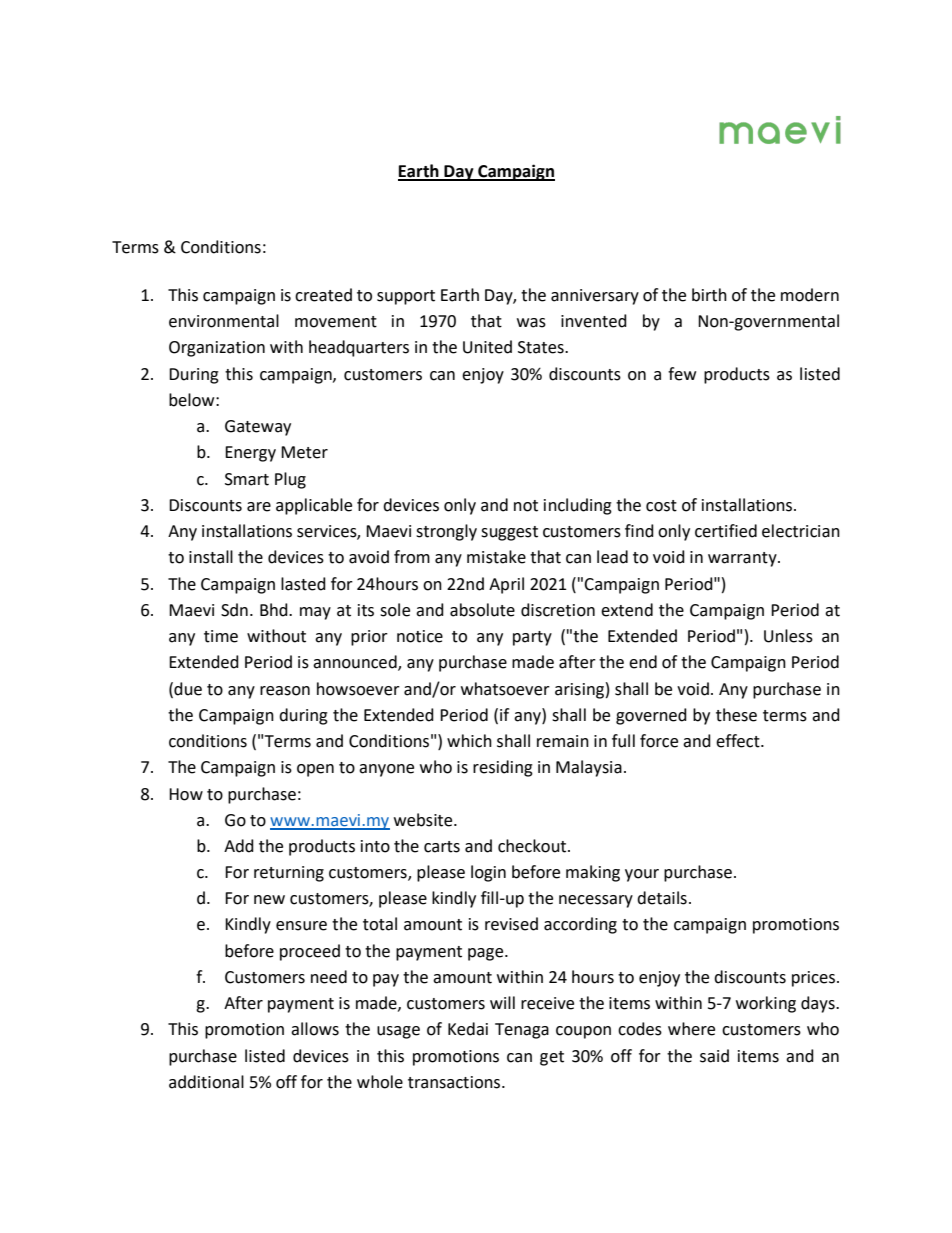 The width and height of the image is (952, 1233). I want to click on was, so click(531, 323).
